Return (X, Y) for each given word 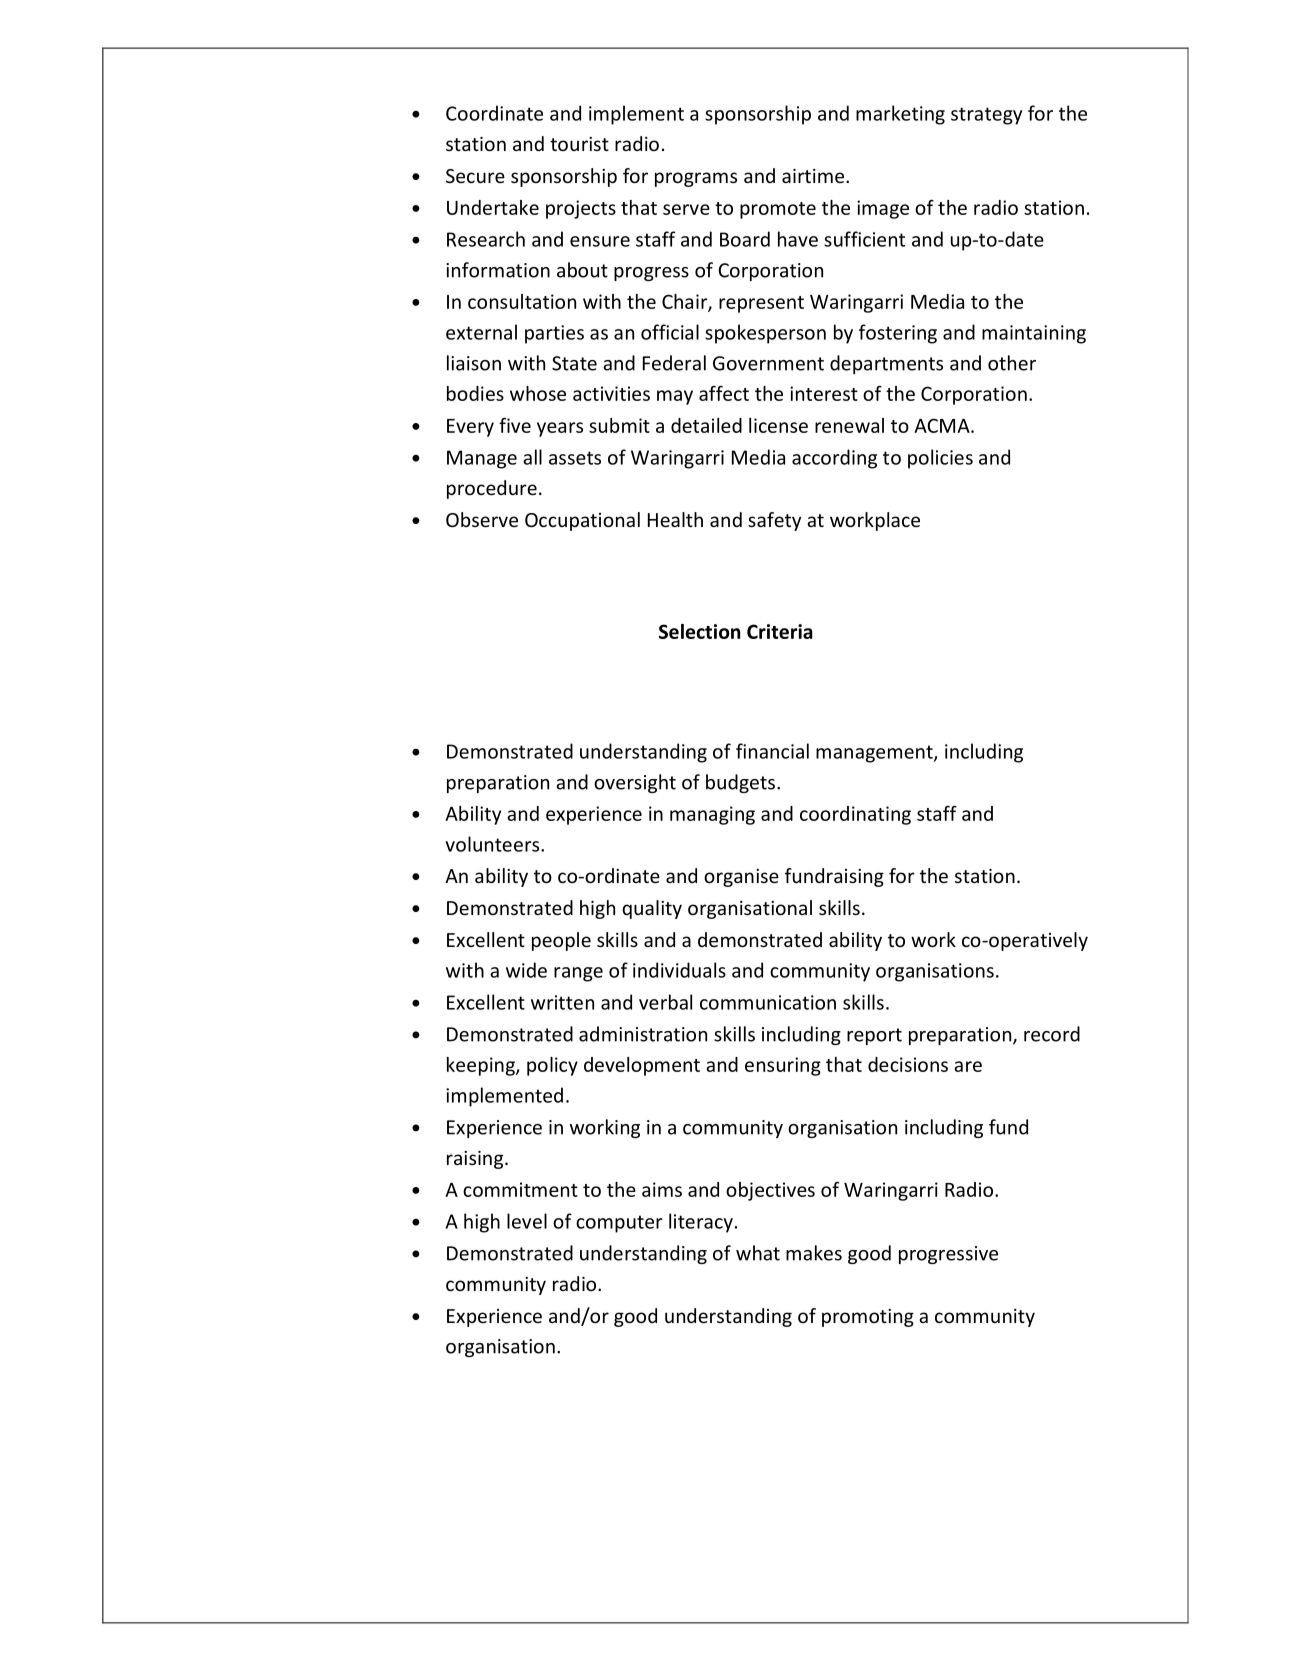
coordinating (855, 815)
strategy (986, 116)
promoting (868, 1318)
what (758, 1253)
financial (772, 751)
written (562, 1002)
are (968, 1066)
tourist (579, 144)
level (527, 1221)
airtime (814, 176)
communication (768, 1002)
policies (940, 459)
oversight (635, 783)
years (560, 429)
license (778, 425)
